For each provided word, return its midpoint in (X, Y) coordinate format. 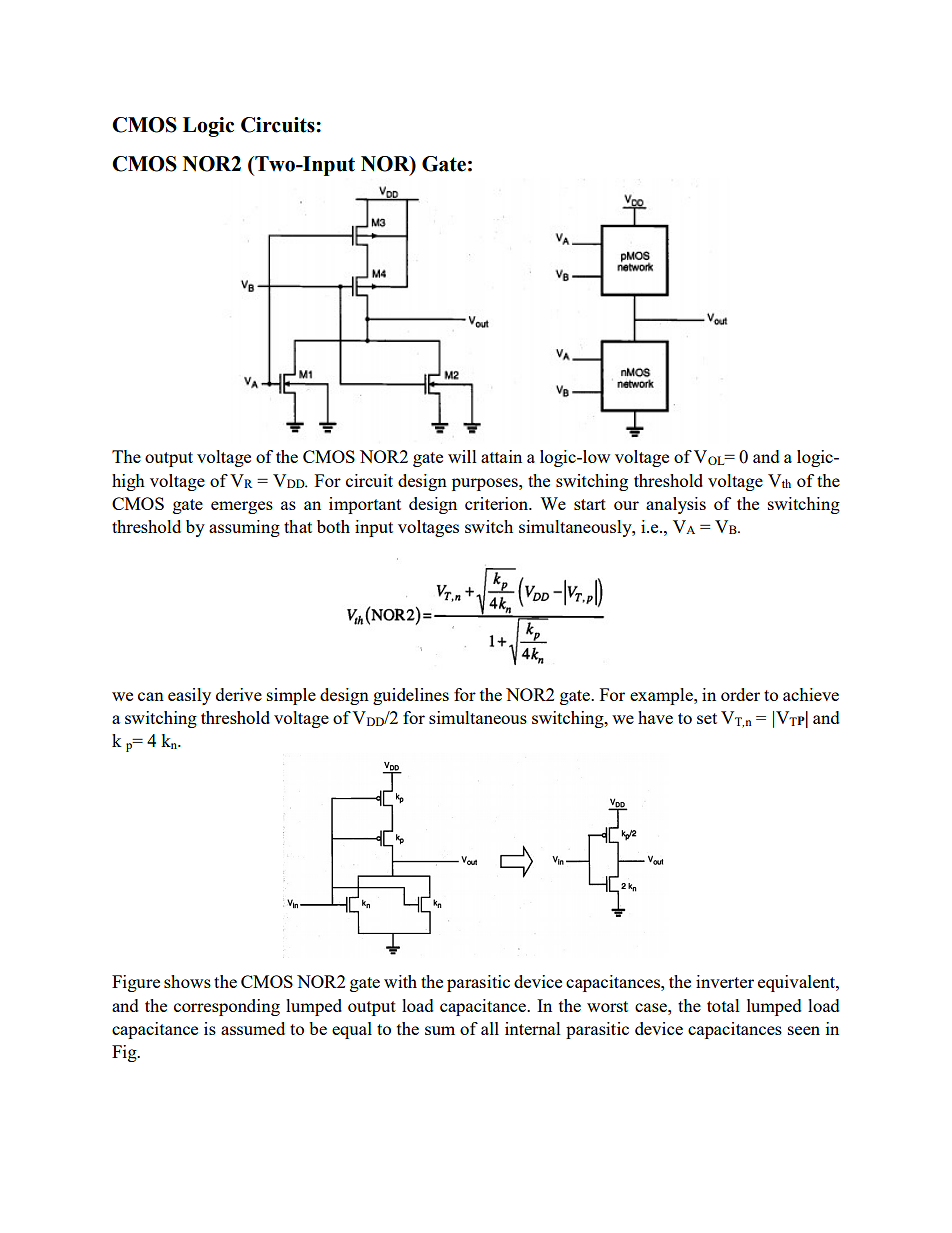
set (707, 718)
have (655, 717)
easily (189, 696)
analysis (676, 505)
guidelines (411, 696)
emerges (242, 507)
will (462, 456)
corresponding (227, 1007)
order (740, 694)
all (490, 1028)
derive (239, 694)
